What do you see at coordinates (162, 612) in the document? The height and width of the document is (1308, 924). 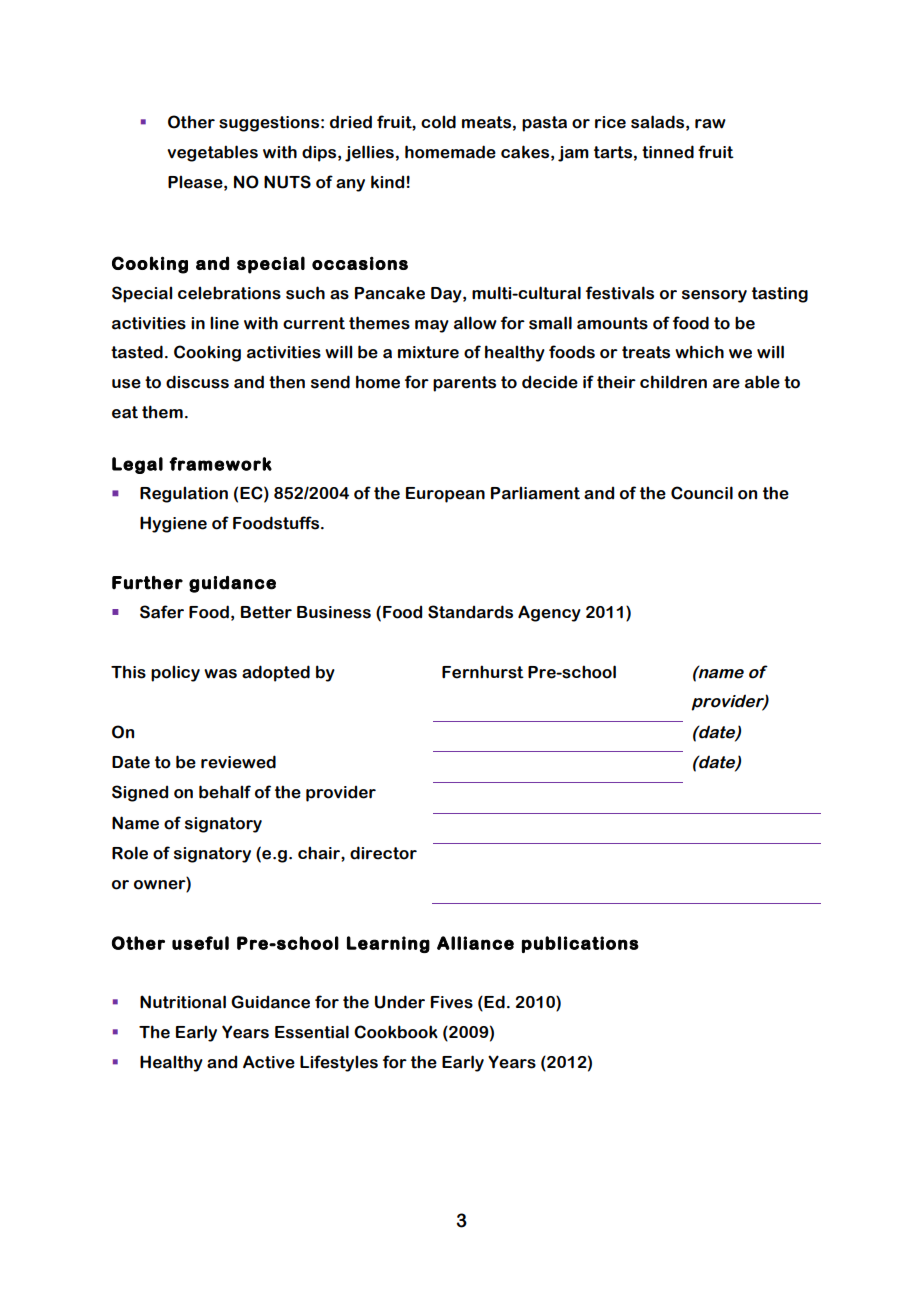 I see `Safer` at bounding box center [162, 612].
